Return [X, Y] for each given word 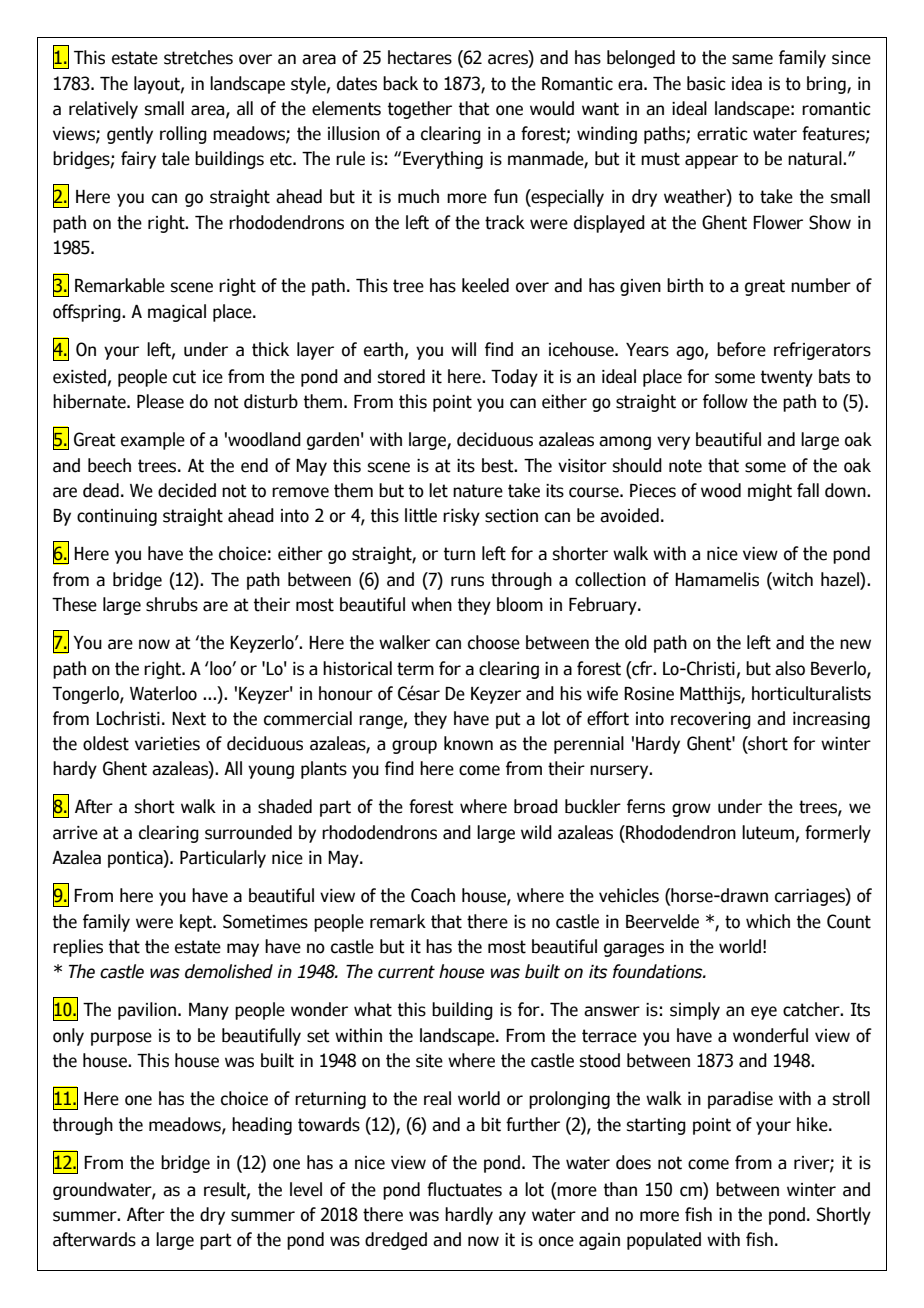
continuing [117, 517]
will [463, 349]
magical [177, 313]
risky [461, 517]
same [752, 59]
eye [764, 1013]
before [741, 349]
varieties [167, 744]
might [770, 492]
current [406, 972]
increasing [831, 720]
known [468, 743]
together [420, 110]
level [306, 1189]
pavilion [147, 1011]
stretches [198, 57]
